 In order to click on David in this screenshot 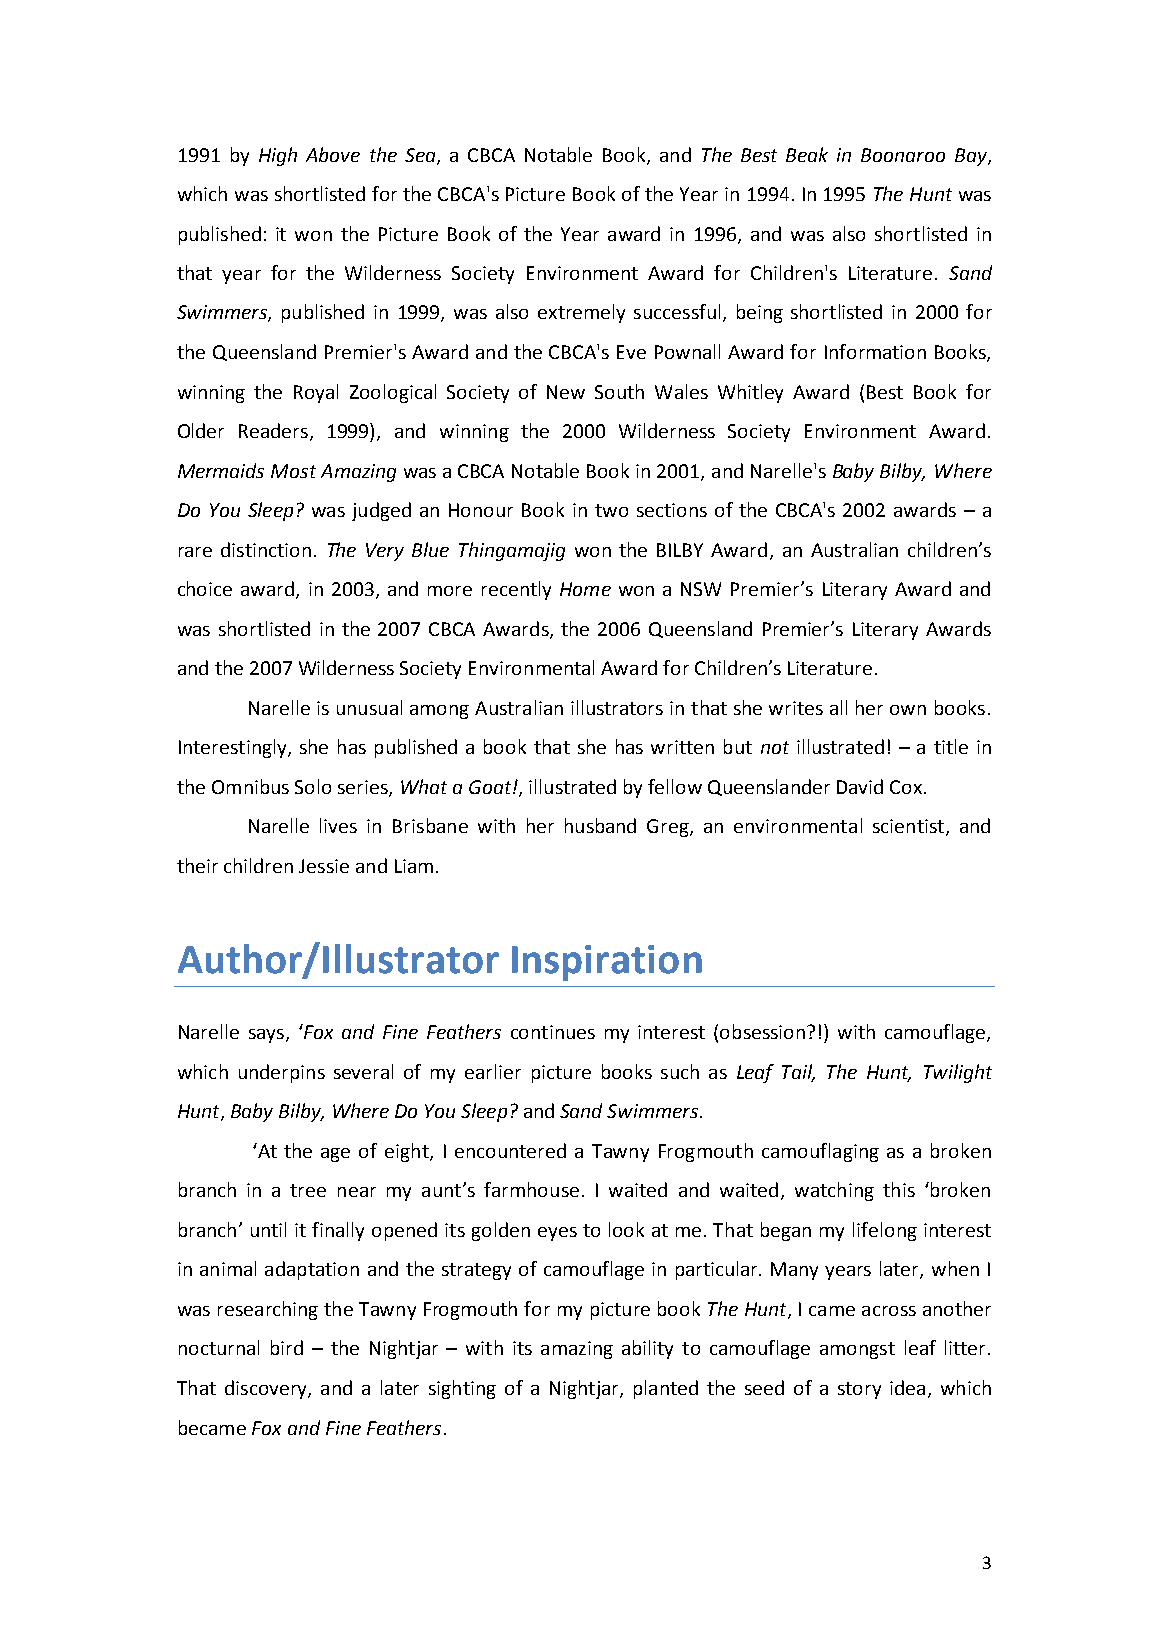, I will do `click(860, 786)`.
